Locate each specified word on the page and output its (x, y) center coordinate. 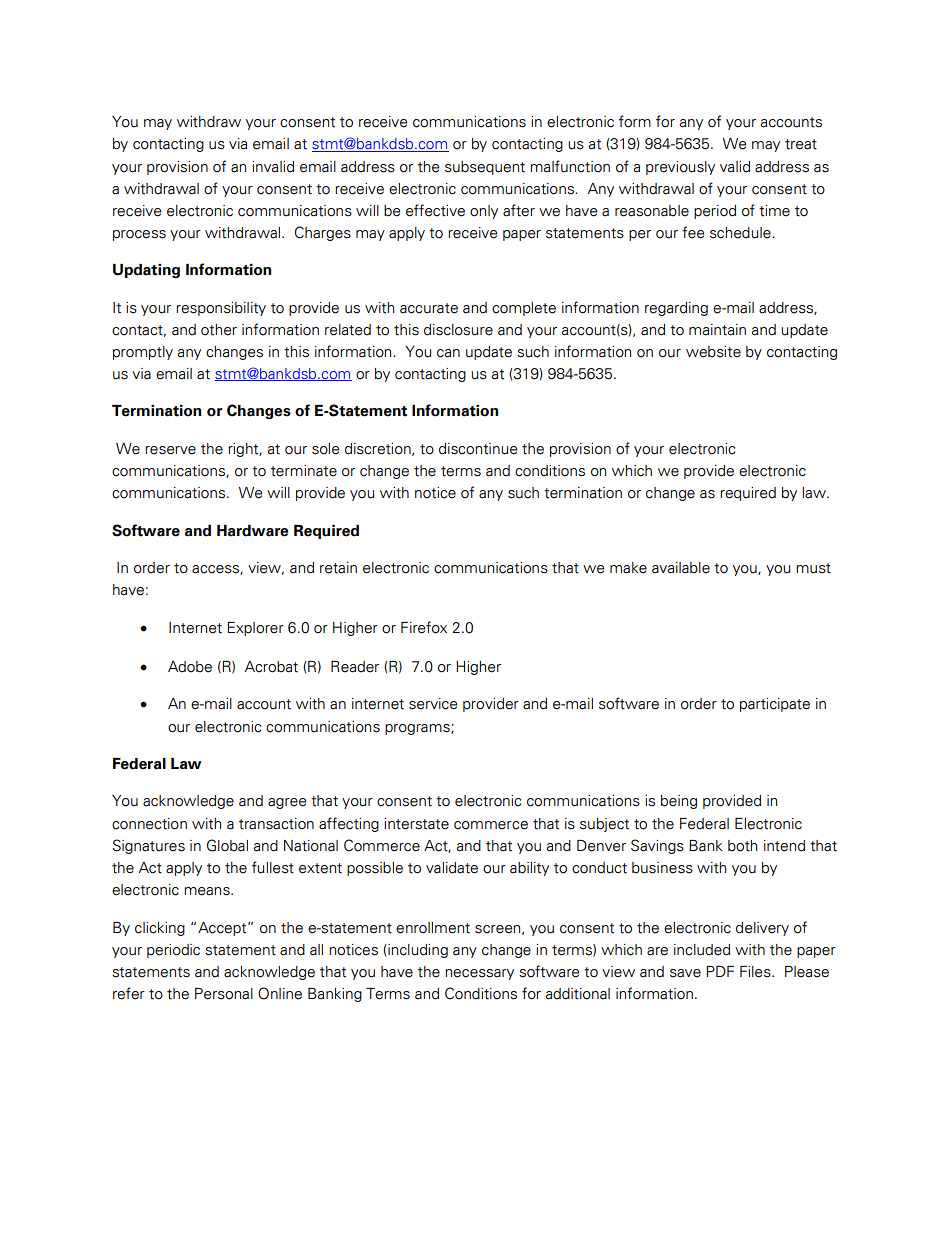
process (139, 235)
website (713, 352)
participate (775, 705)
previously (680, 168)
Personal (224, 994)
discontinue (478, 449)
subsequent (485, 168)
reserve (170, 450)
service (433, 704)
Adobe (190, 667)
